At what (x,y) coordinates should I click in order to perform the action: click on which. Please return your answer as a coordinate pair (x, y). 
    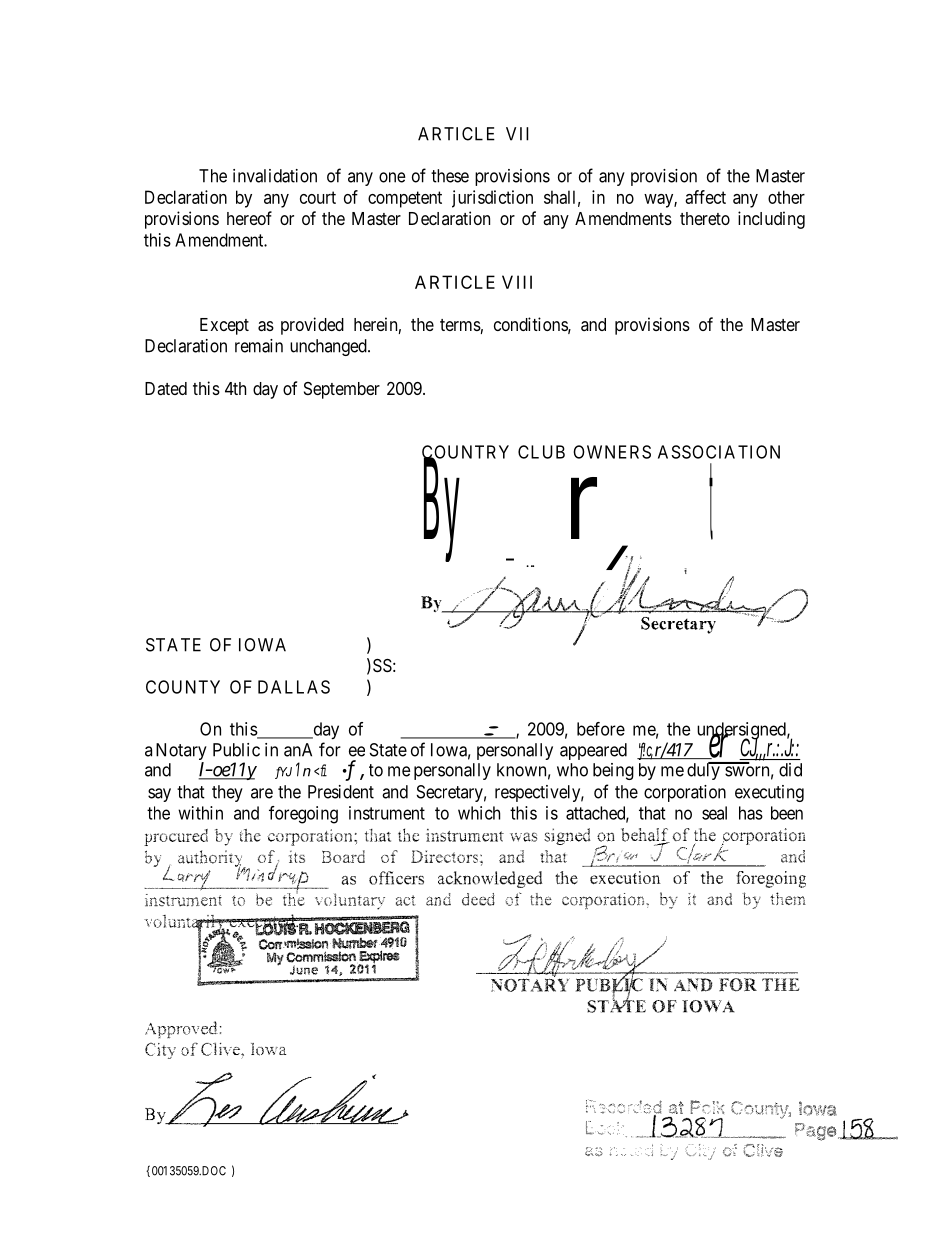
    Looking at the image, I should click on (479, 813).
